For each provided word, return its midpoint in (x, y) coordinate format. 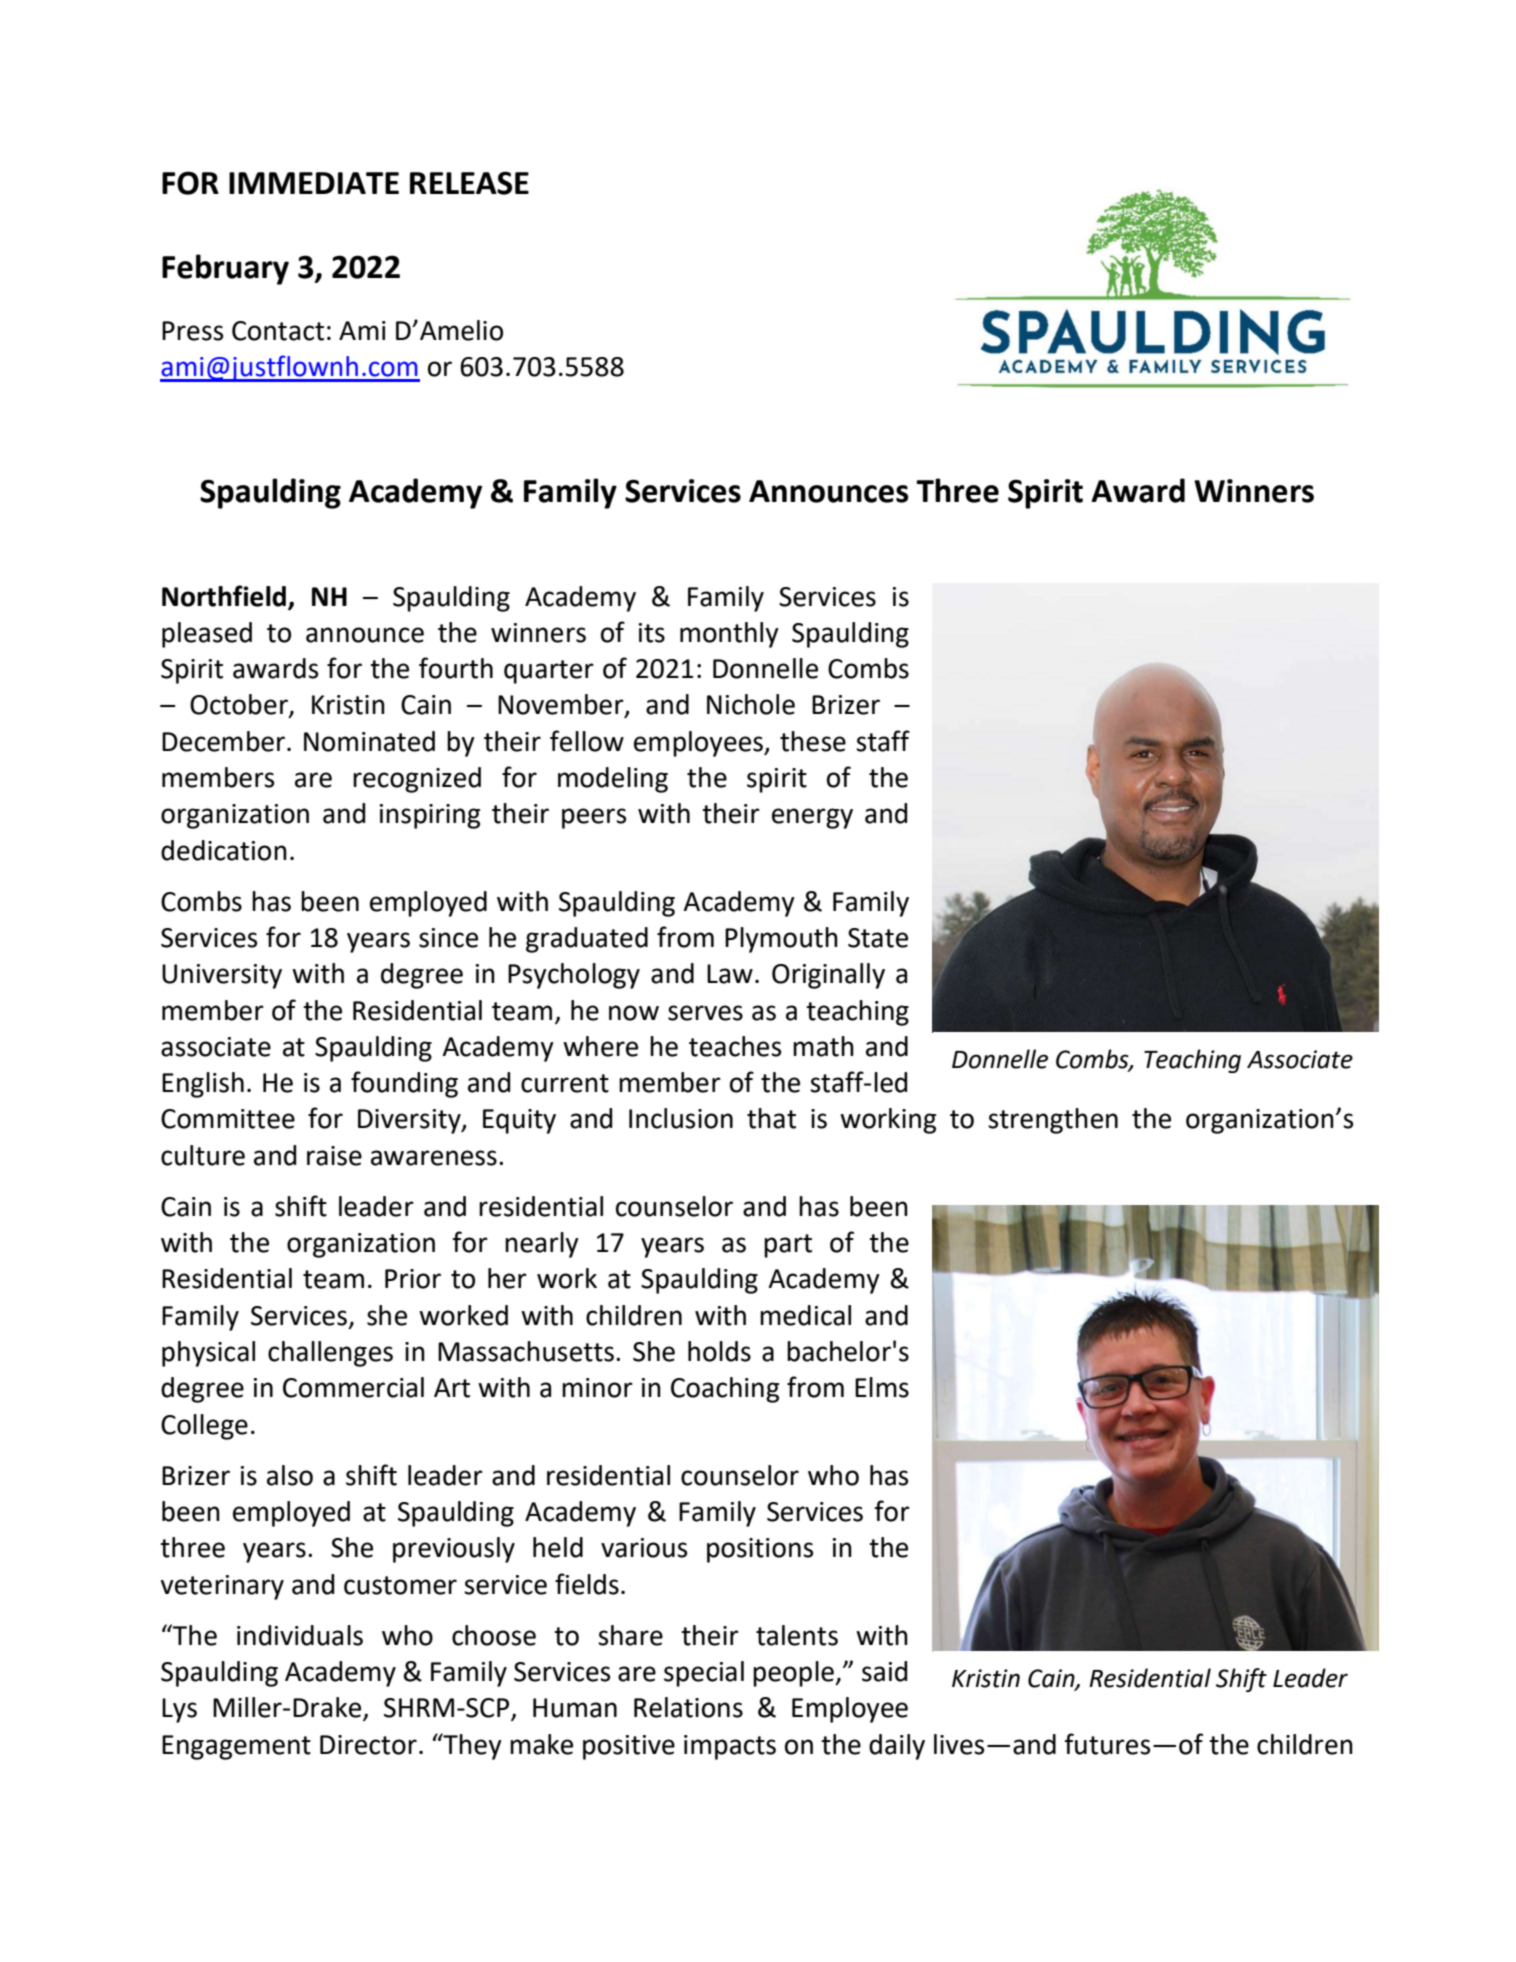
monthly (729, 635)
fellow (587, 741)
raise (334, 1156)
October (240, 705)
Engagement (236, 1747)
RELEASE (469, 183)
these (813, 741)
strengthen (1053, 1121)
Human (575, 1708)
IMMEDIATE (314, 183)
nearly (542, 1245)
